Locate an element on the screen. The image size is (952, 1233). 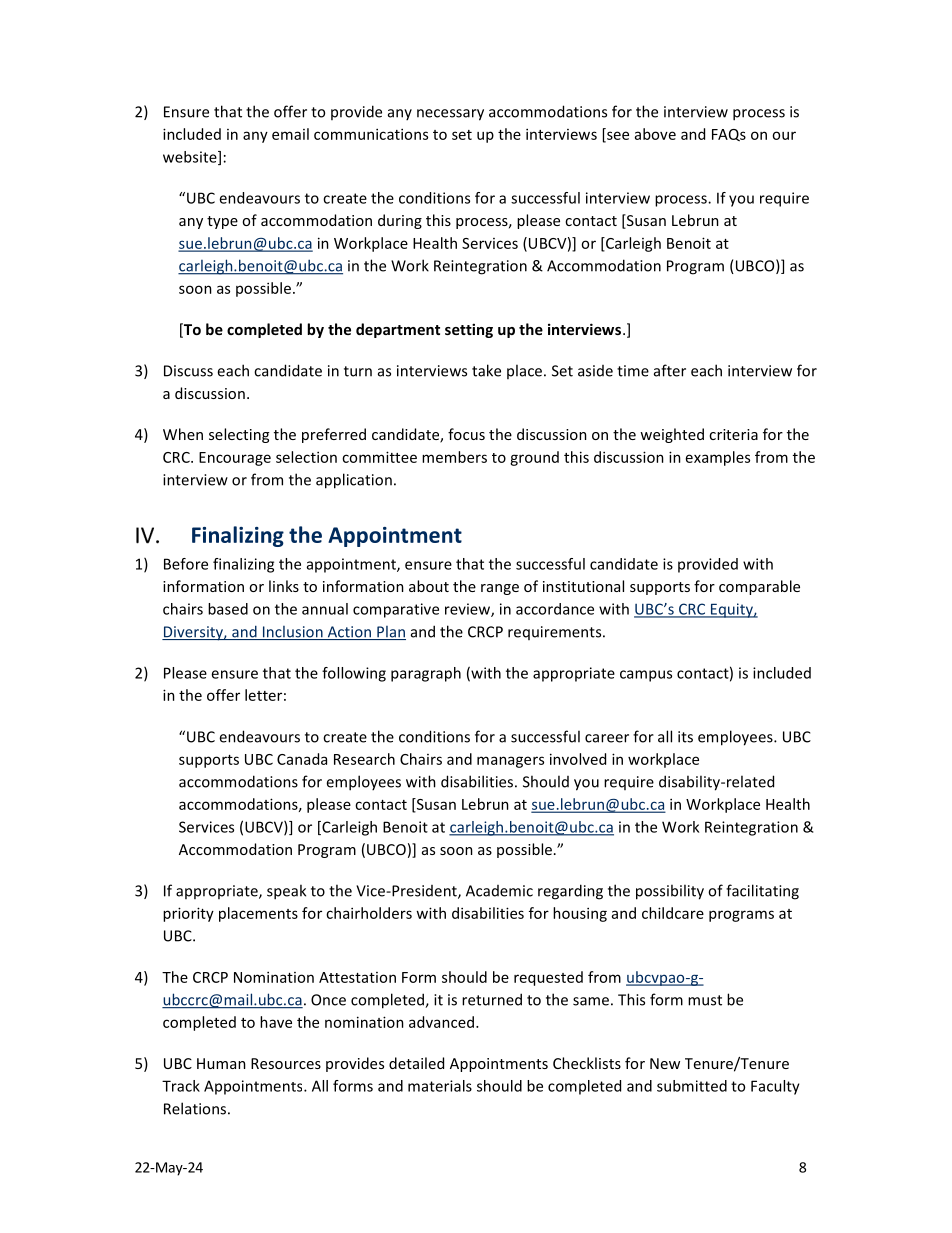
above is located at coordinates (655, 134).
